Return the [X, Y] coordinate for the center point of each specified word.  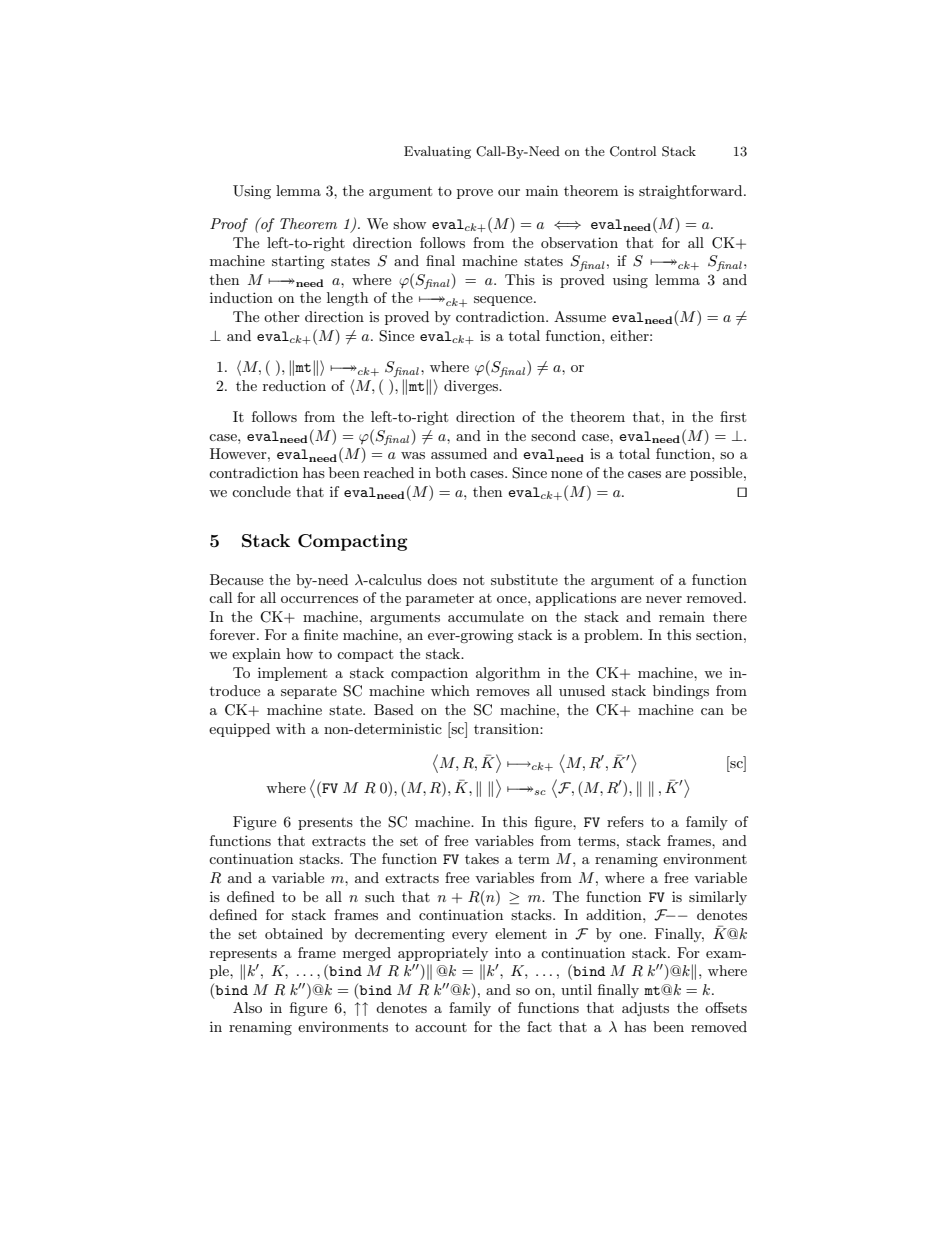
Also [247, 1007]
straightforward [692, 192]
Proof [229, 225]
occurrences [319, 599]
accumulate [486, 616]
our [509, 192]
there [730, 616]
